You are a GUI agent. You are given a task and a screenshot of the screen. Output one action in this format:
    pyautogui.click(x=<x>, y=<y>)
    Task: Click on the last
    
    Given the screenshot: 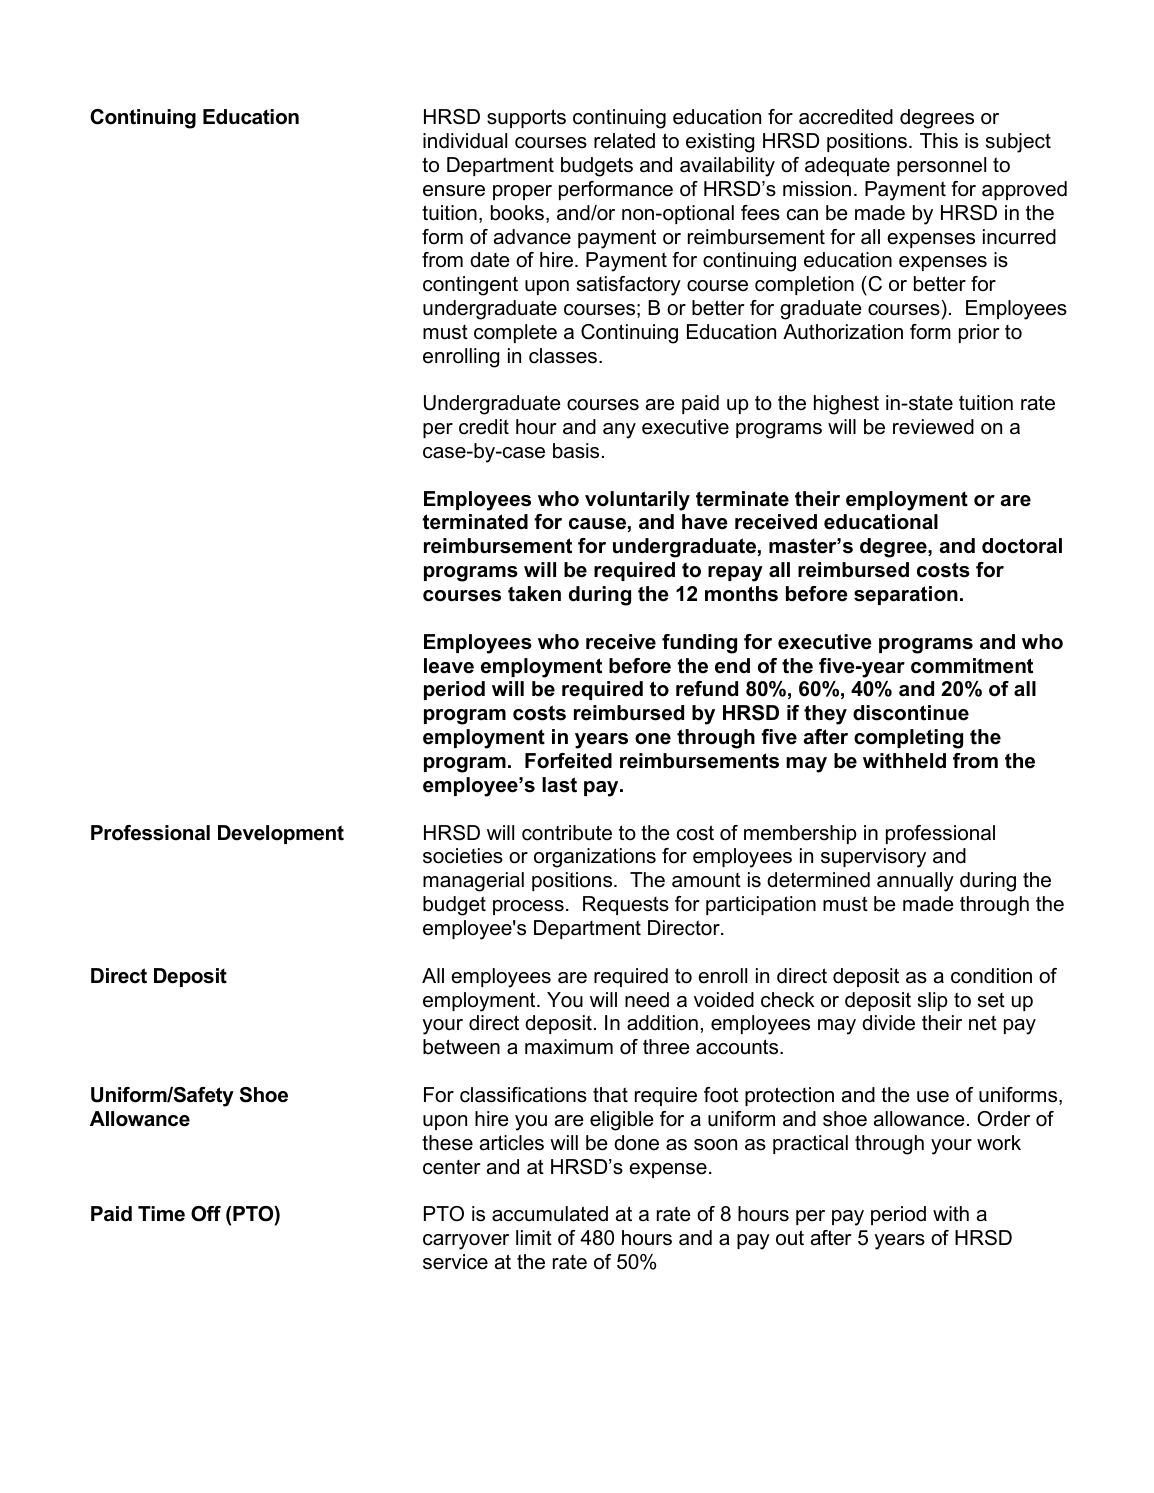 What is the action you would take?
    pyautogui.click(x=559, y=785)
